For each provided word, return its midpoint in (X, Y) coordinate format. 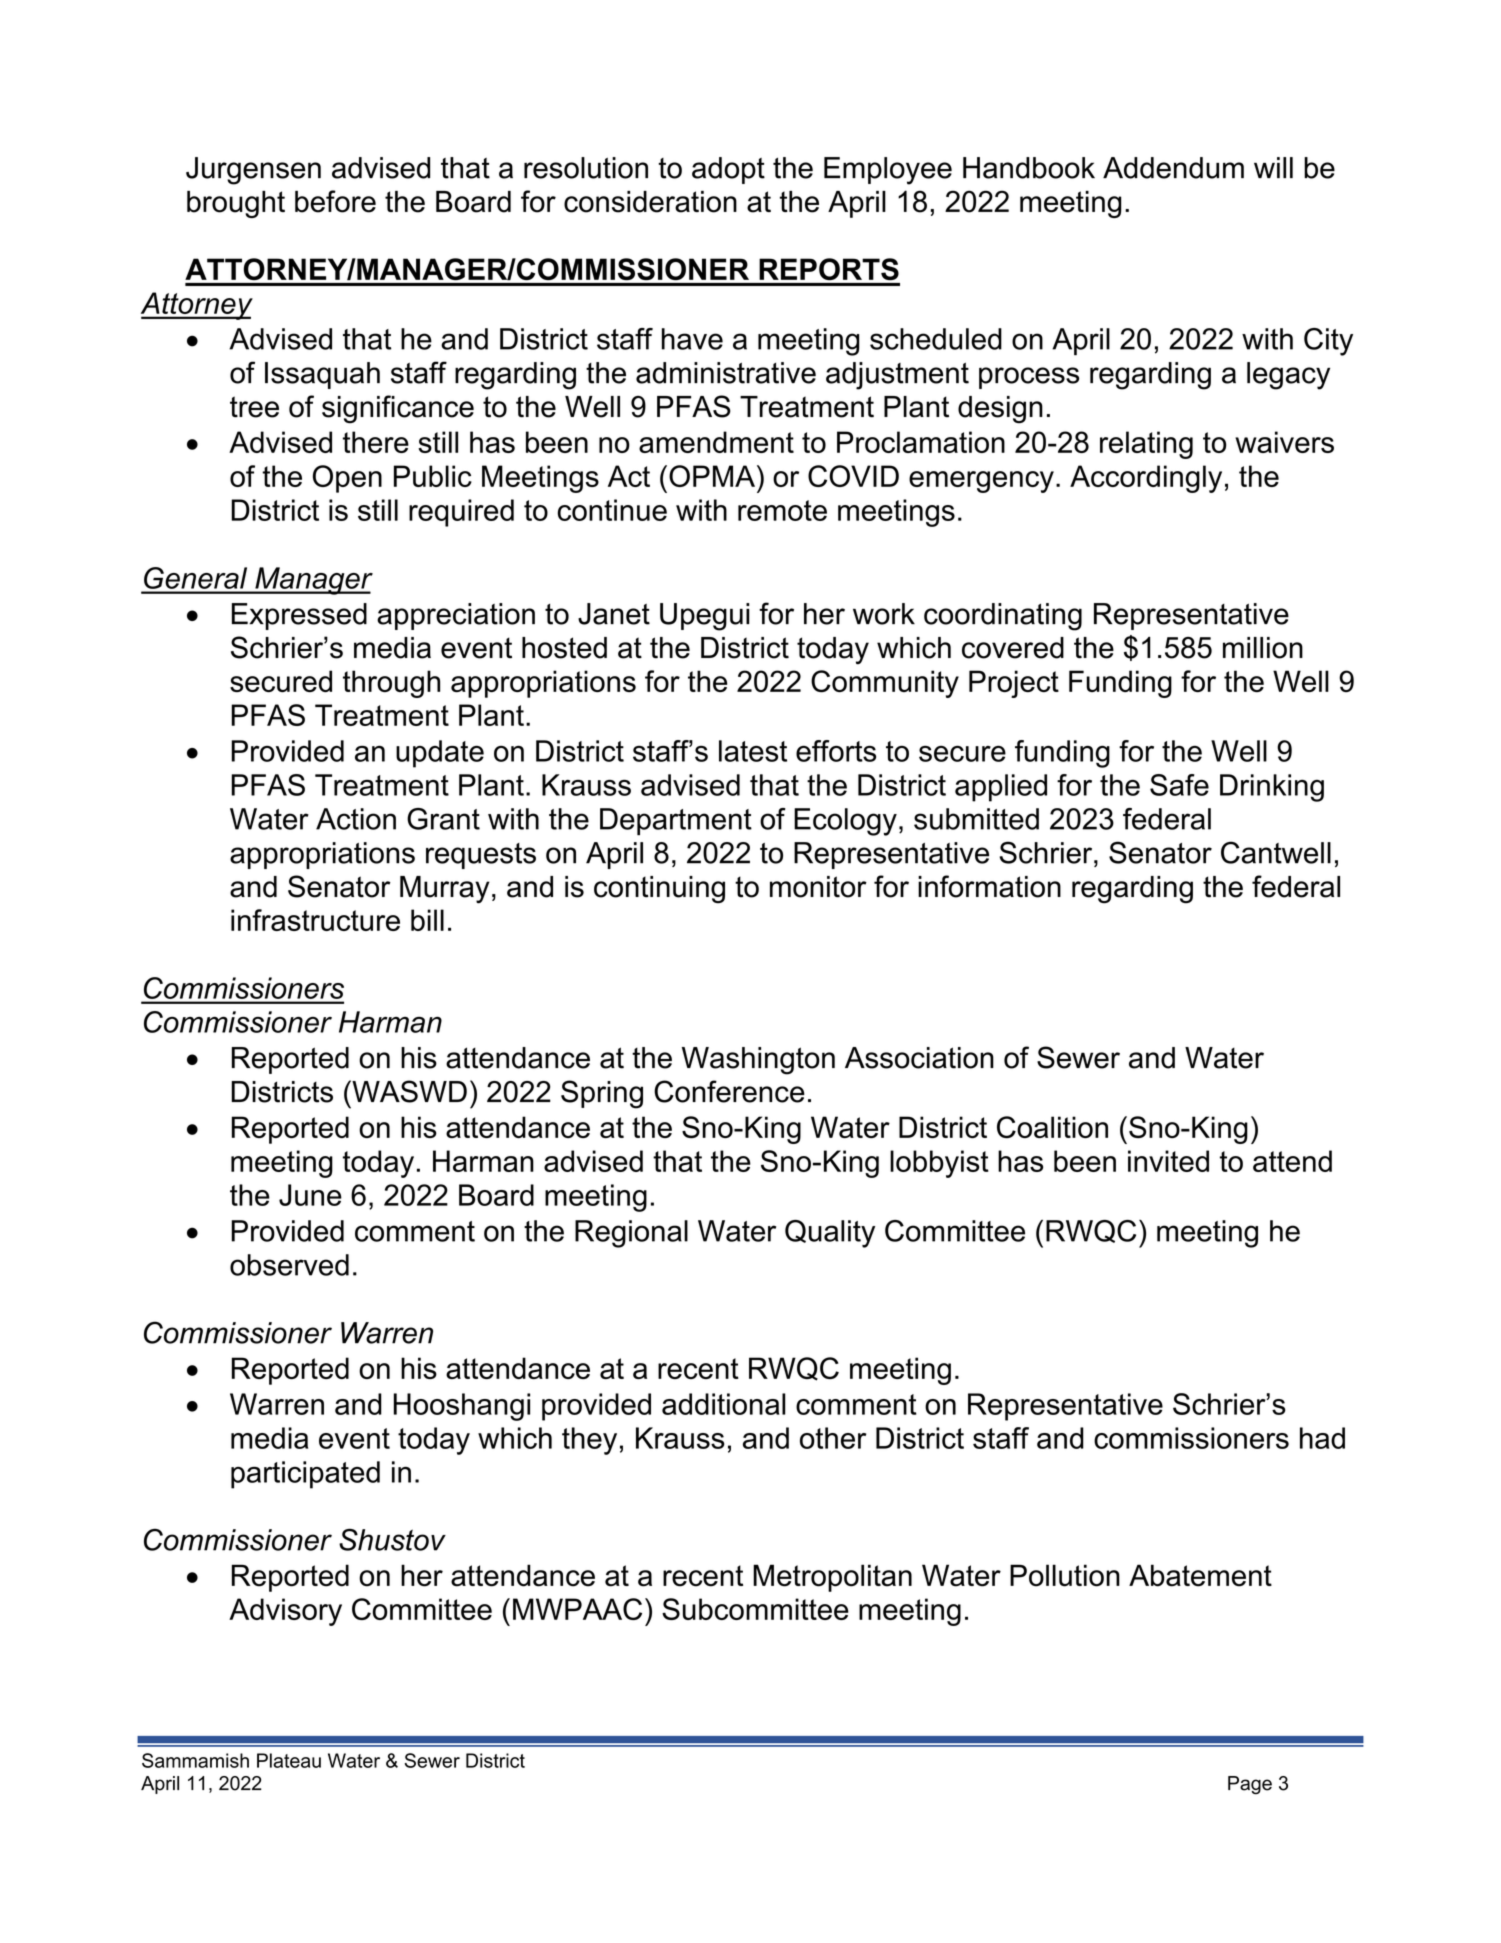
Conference (729, 1091)
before (335, 201)
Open (347, 479)
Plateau (289, 1760)
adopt (728, 170)
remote (782, 510)
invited (1168, 1161)
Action (356, 819)
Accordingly (1146, 479)
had (1322, 1438)
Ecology (845, 822)
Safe (1179, 785)
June (310, 1195)
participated (305, 1475)
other (833, 1438)
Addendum (1173, 168)
